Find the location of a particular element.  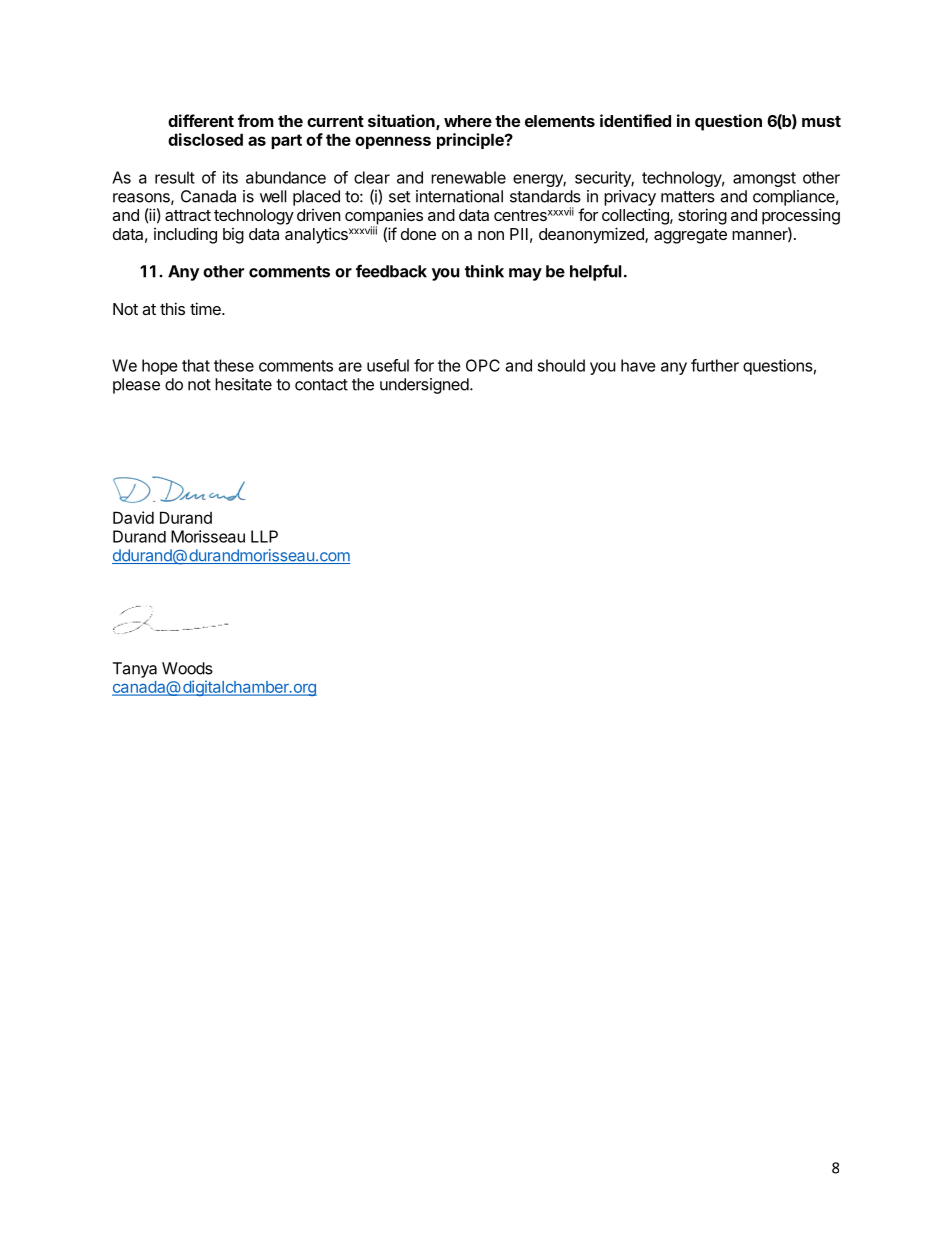

have is located at coordinates (638, 365).
